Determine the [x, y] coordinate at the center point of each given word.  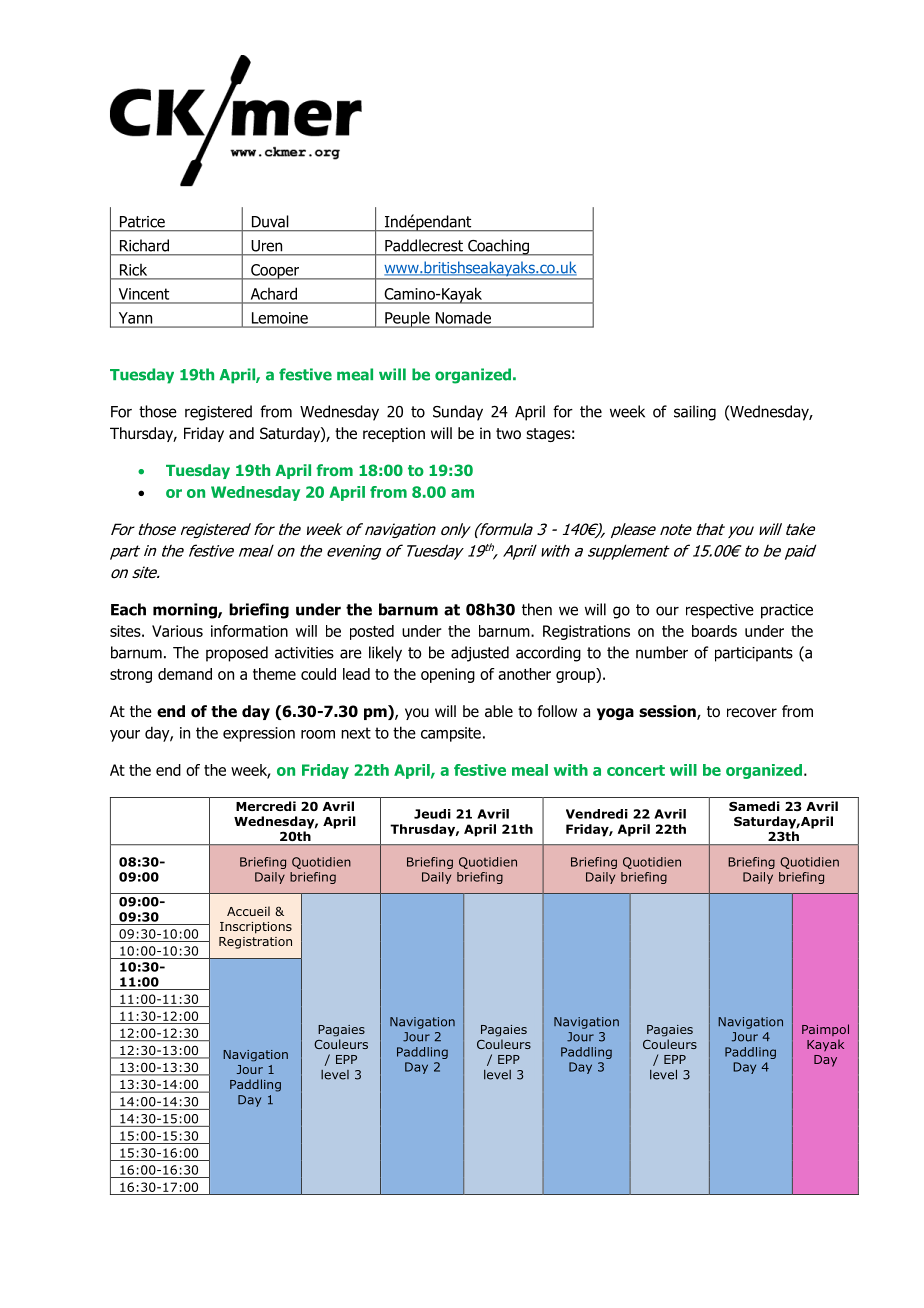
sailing [695, 413]
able [499, 711]
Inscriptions [256, 928]
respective [720, 611]
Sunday [458, 413]
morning [186, 611]
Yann [135, 318]
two [508, 434]
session [668, 712]
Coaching [498, 247]
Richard [144, 245]
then [537, 609]
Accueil [248, 911]
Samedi [754, 806]
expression [259, 734]
